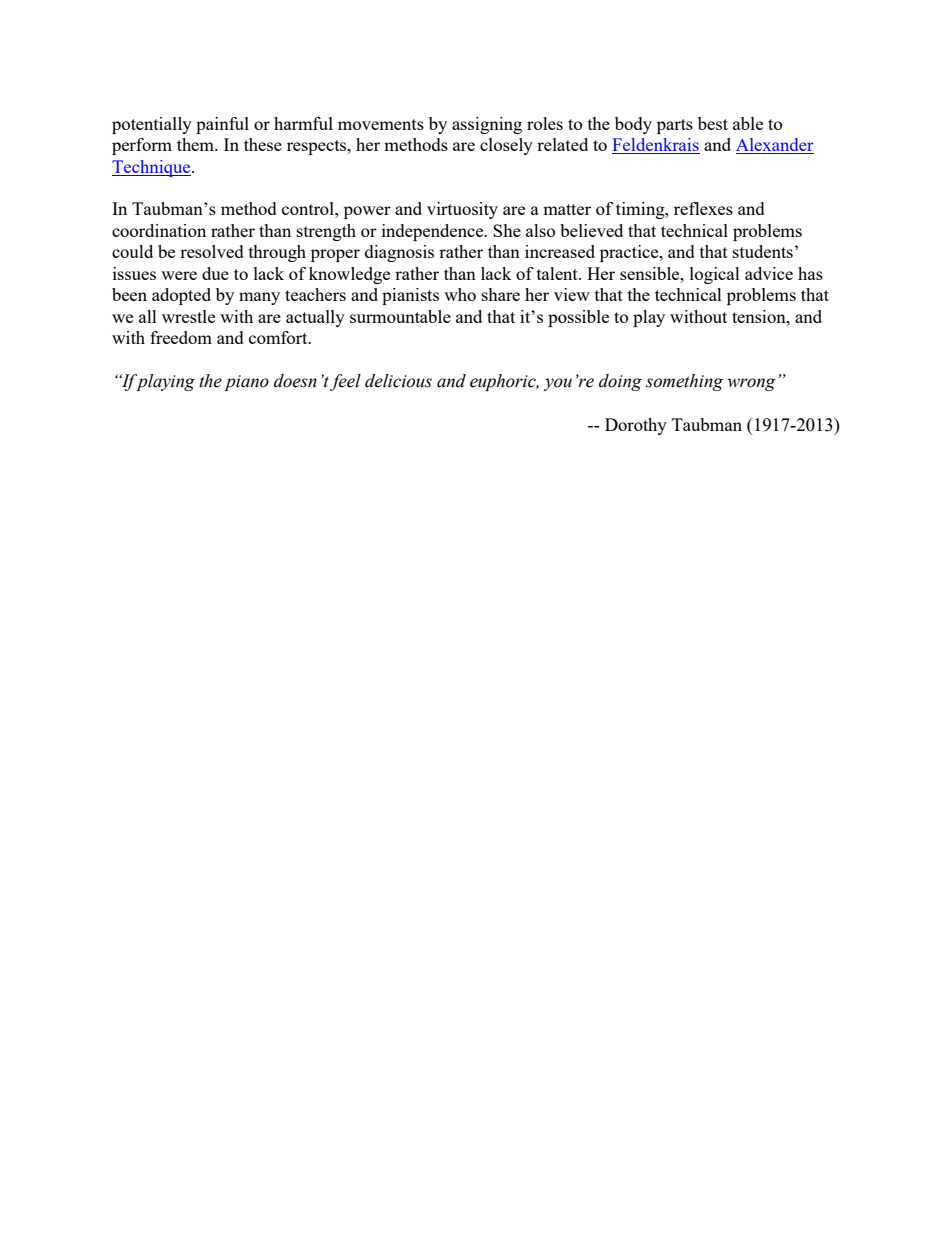  I want to click on resolved, so click(212, 251).
